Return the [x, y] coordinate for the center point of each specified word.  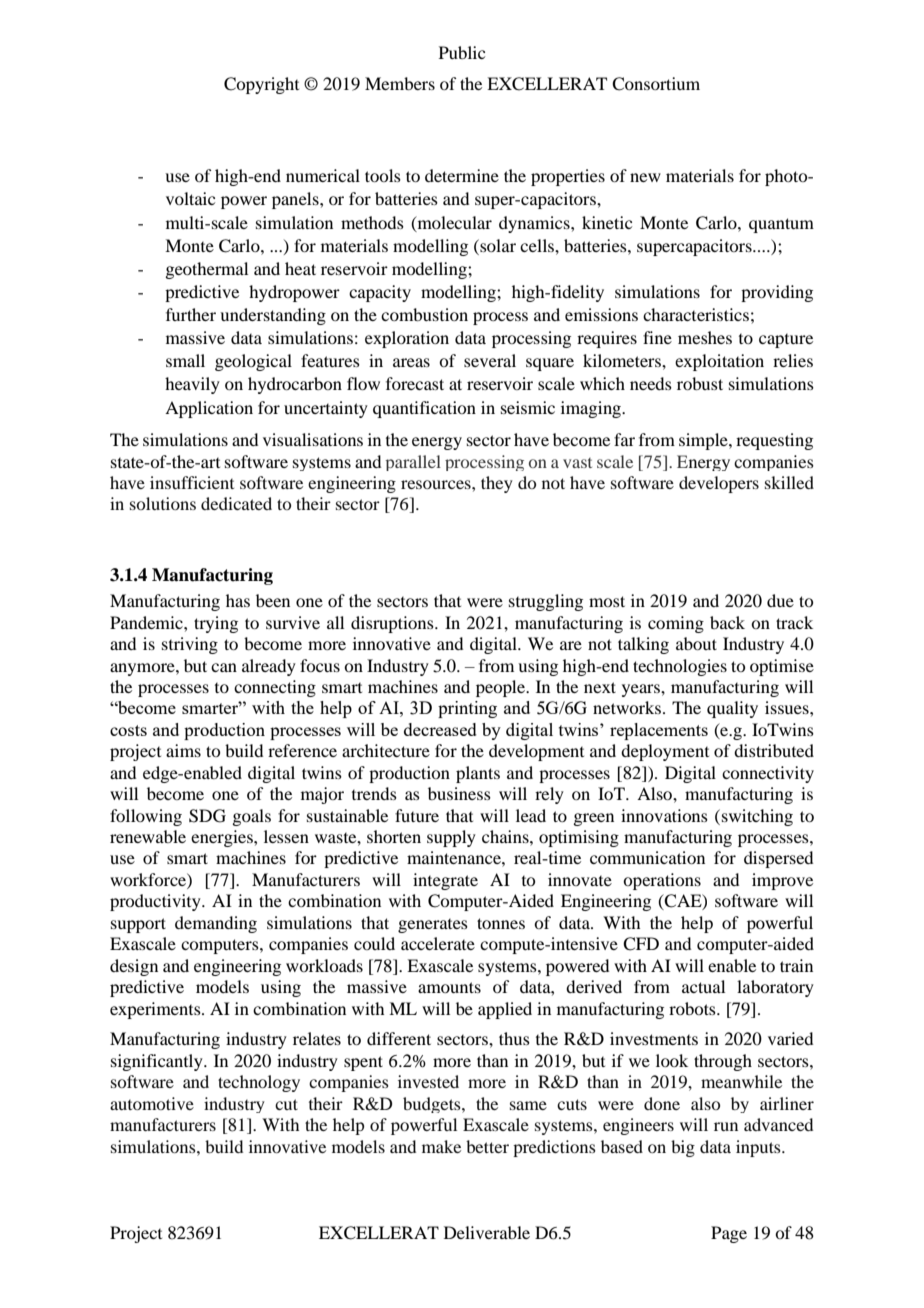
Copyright [261, 85]
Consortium [656, 84]
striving [190, 645]
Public [462, 52]
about [696, 643]
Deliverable [487, 1232]
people [502, 688]
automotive [152, 1103]
